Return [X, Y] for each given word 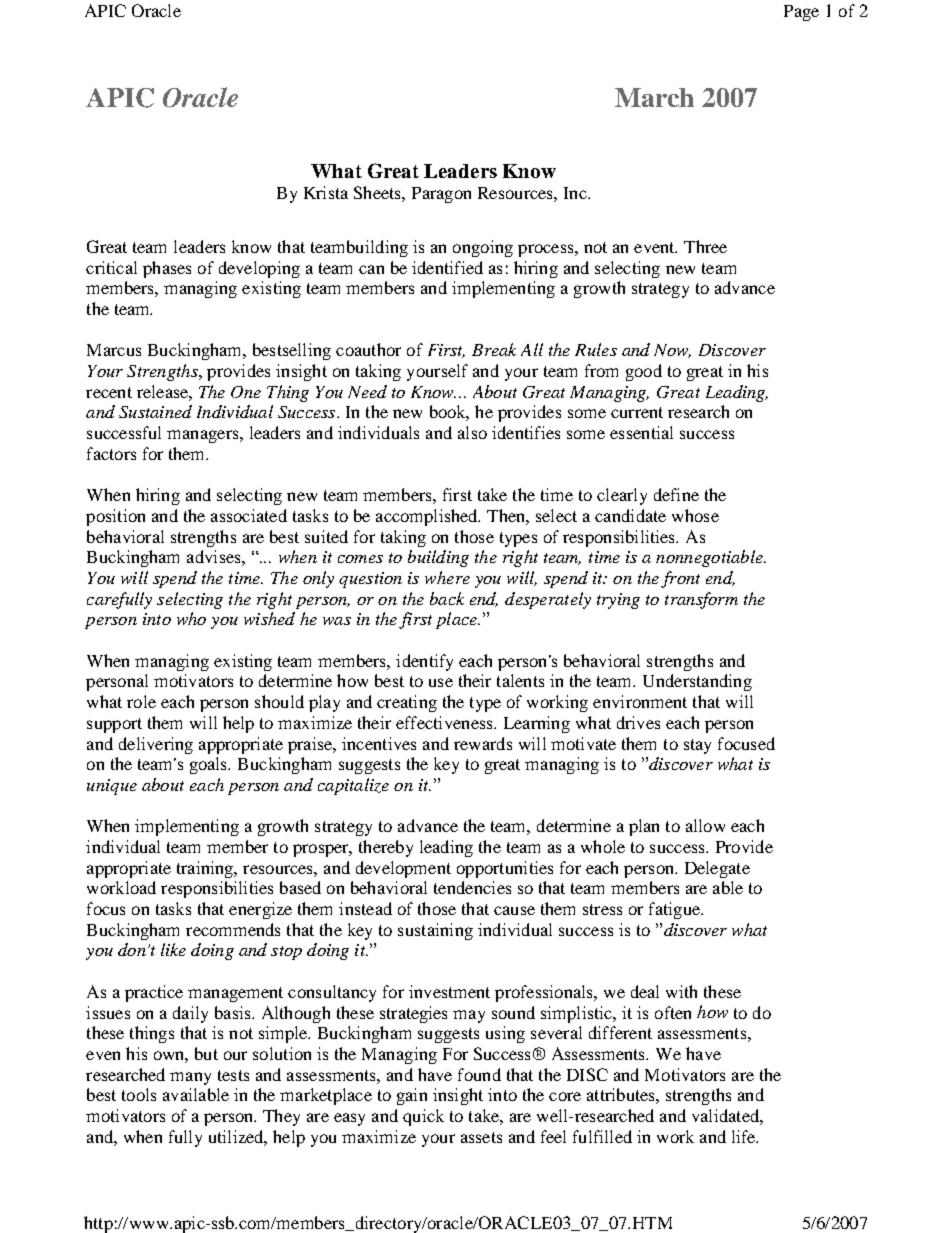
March [654, 97]
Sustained [155, 411]
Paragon [441, 195]
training [206, 869]
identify [424, 662]
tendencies [472, 887]
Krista [326, 192]
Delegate [717, 869]
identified [447, 267]
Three [705, 246]
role [141, 701]
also [472, 432]
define [676, 494]
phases [167, 269]
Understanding [697, 682]
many [190, 1078]
